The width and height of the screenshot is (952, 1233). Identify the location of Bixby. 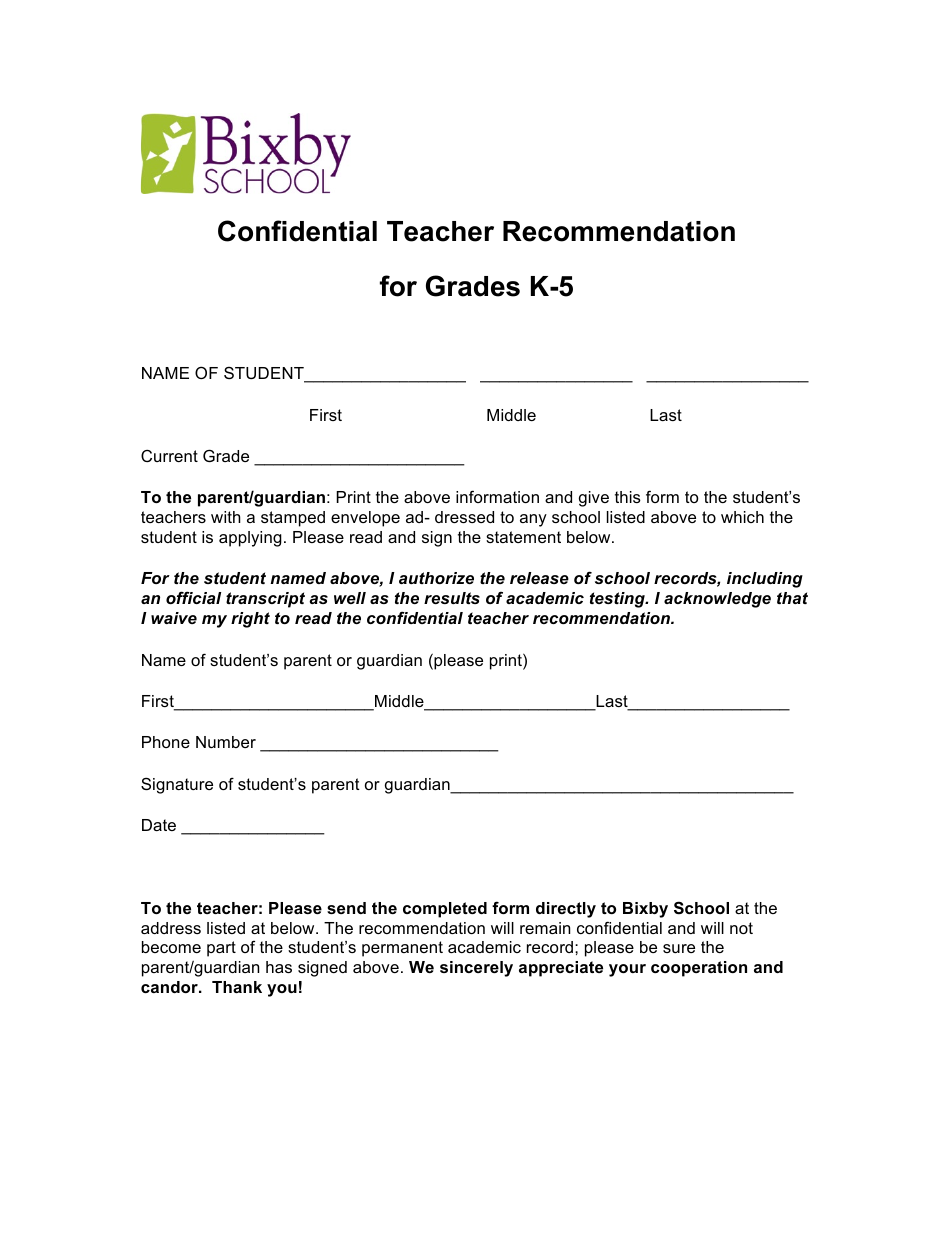
(645, 910).
